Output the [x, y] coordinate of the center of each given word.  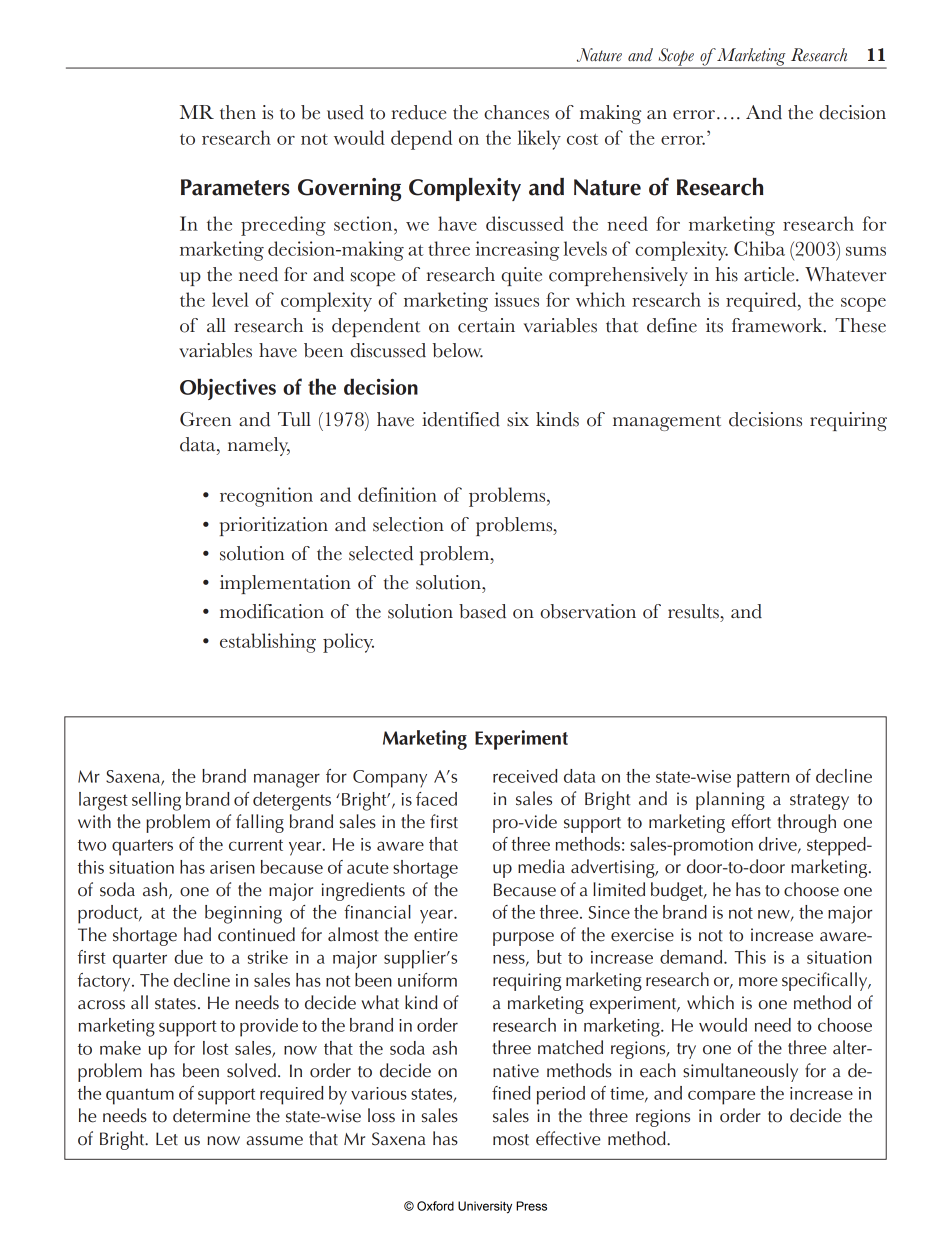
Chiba [759, 248]
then [238, 112]
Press [531, 1206]
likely [539, 140]
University [485, 1207]
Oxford [435, 1206]
